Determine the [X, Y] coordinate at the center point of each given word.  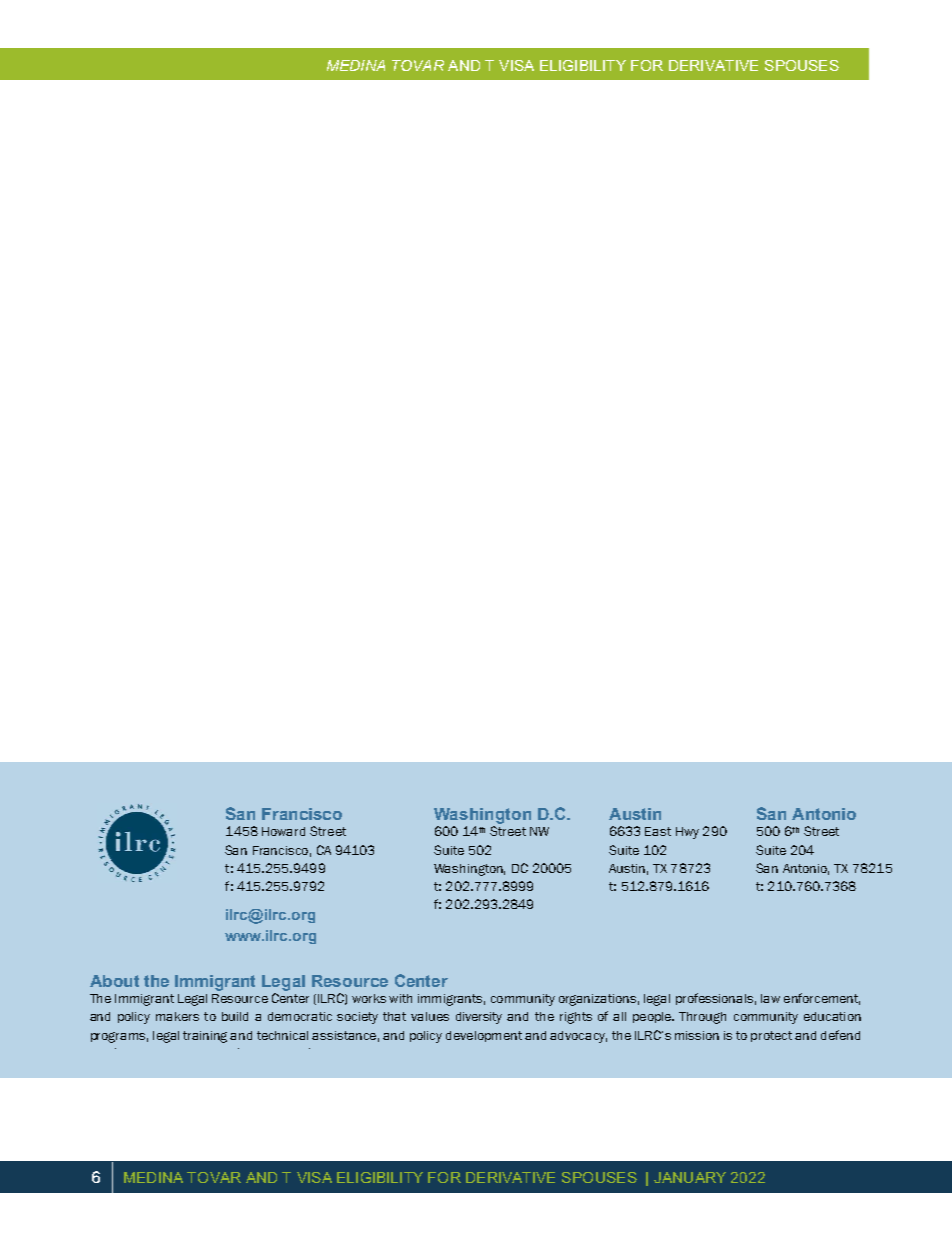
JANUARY [690, 1177]
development [484, 1036]
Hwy [687, 833]
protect [771, 1036]
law [770, 998]
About [114, 981]
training [205, 1037]
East [658, 831]
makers [177, 1016]
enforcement [822, 999]
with [400, 998]
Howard [283, 831]
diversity [479, 1018]
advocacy [578, 1037]
